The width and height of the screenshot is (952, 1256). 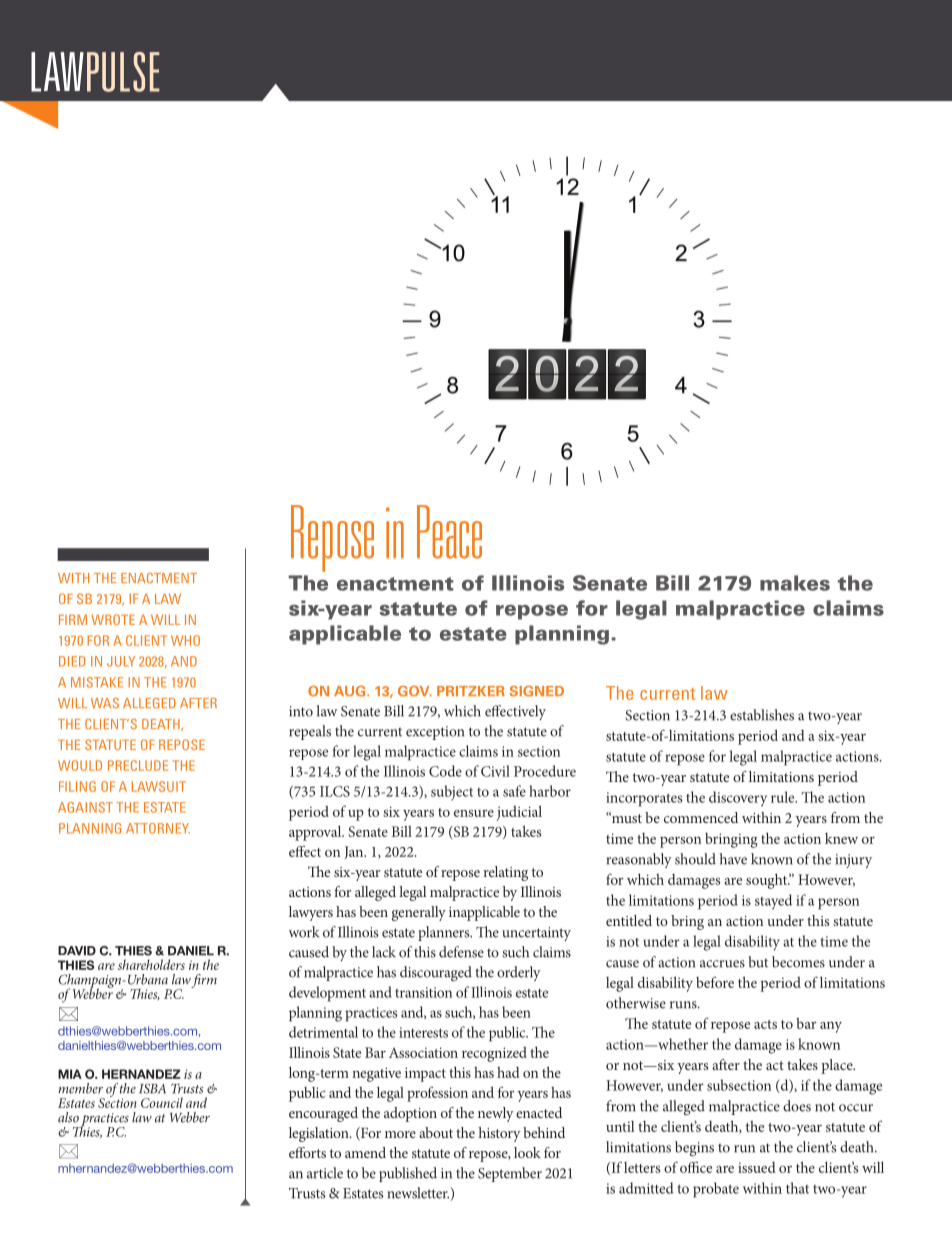 I want to click on WROTE, so click(x=113, y=619).
